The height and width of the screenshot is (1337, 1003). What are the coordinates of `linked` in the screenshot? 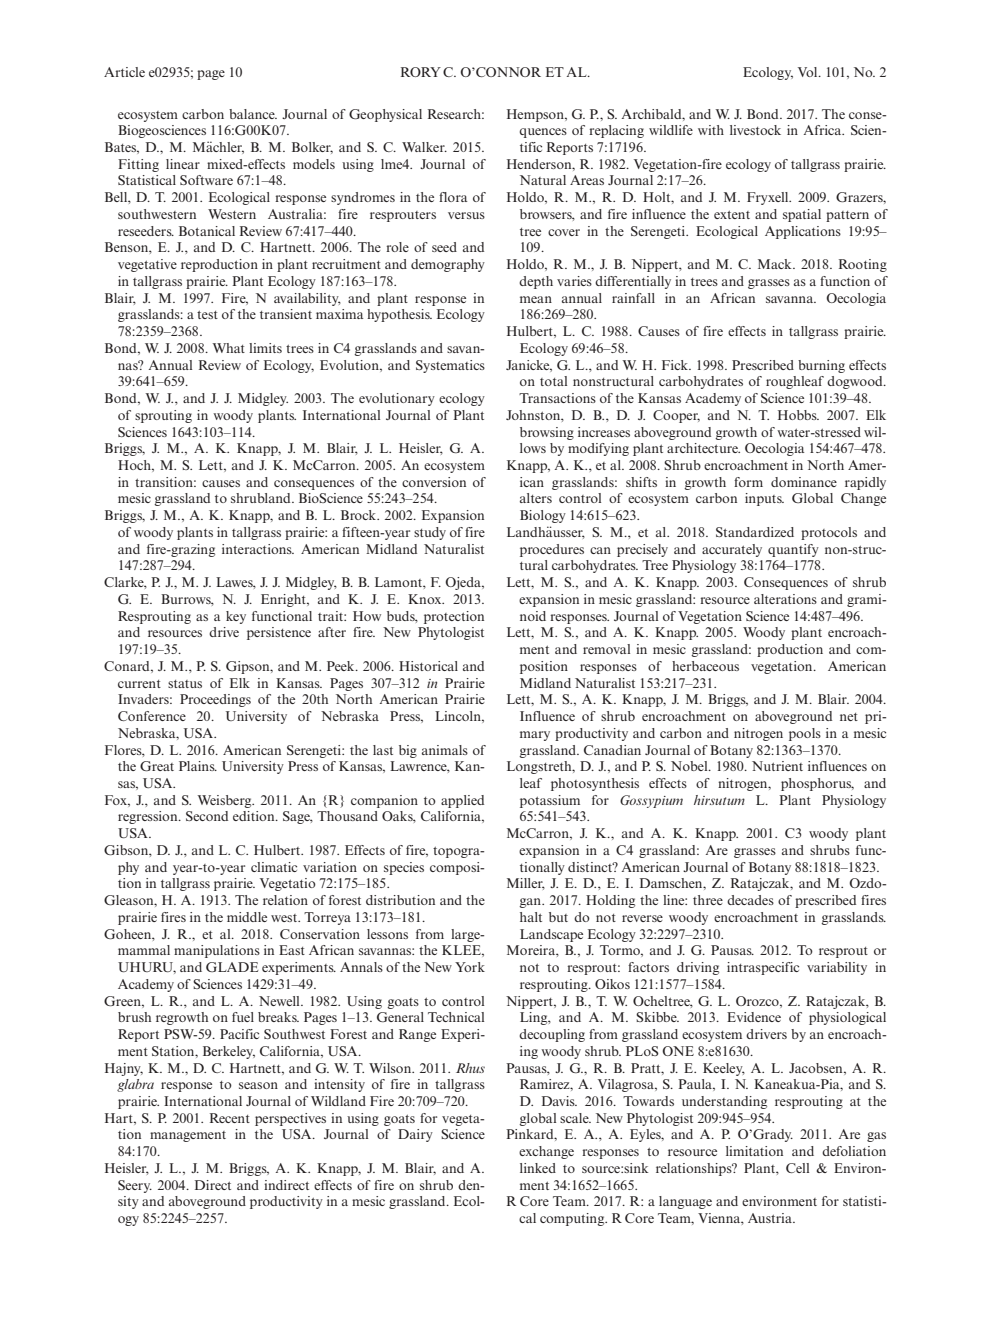 It's located at (538, 1168).
